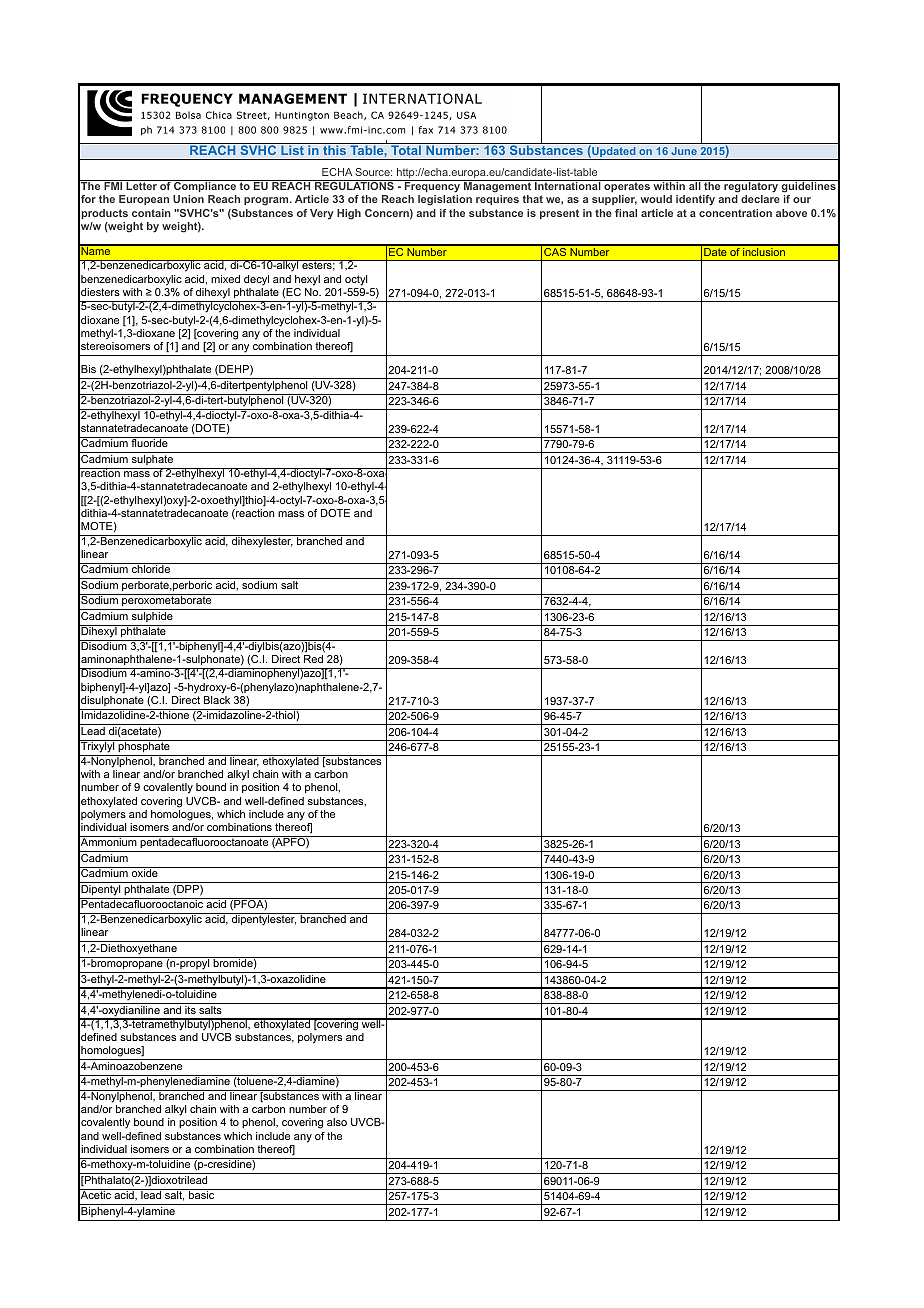 This screenshot has height=1308, width=924. Describe the element at coordinates (144, 746) in the screenshot. I see `phosphate` at that location.
